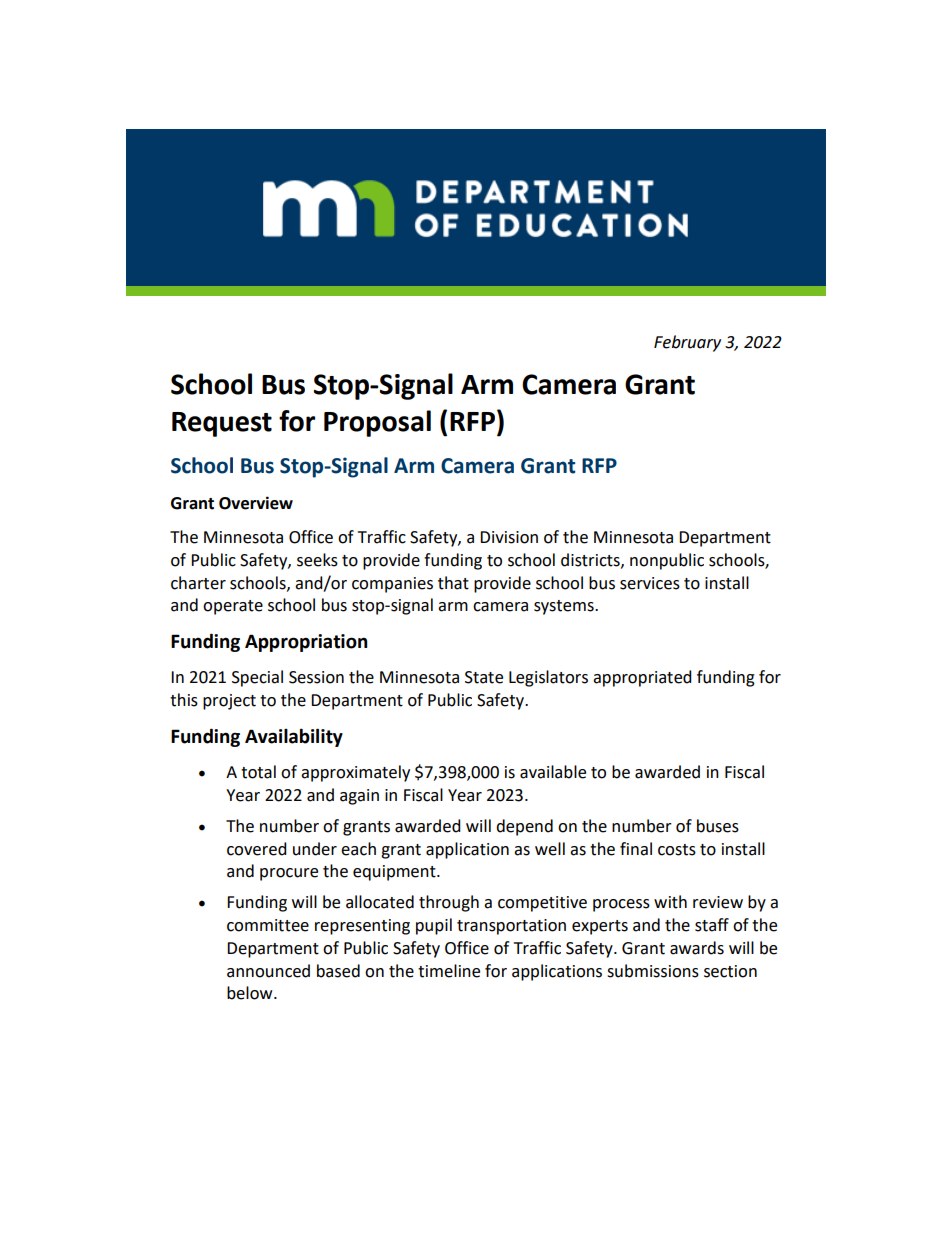 Image resolution: width=952 pixels, height=1233 pixels. I want to click on timeline, so click(449, 971).
